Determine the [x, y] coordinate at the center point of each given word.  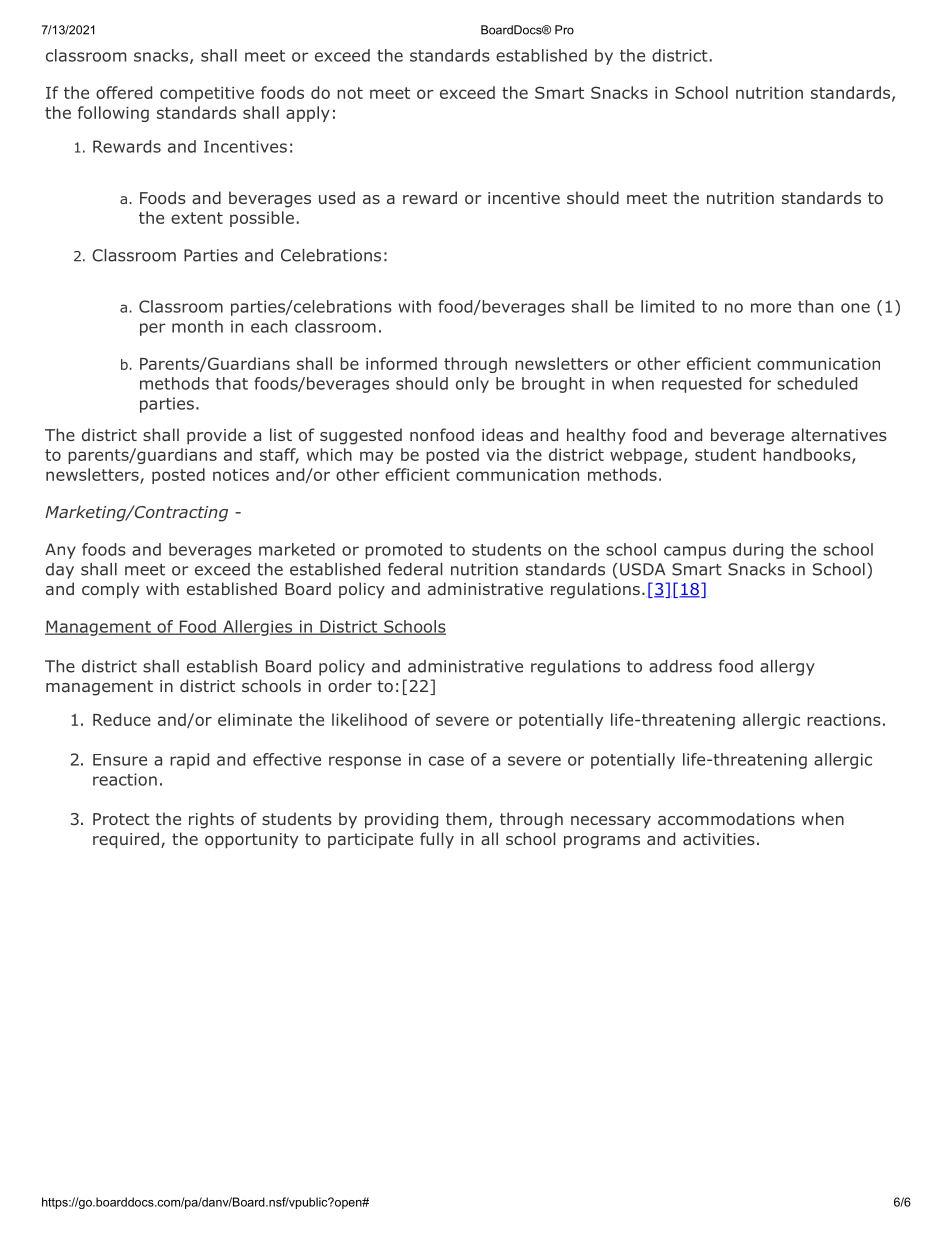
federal [415, 569]
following [113, 114]
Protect [121, 819]
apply [308, 114]
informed [401, 363]
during [758, 551]
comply [110, 590]
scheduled [817, 383]
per [153, 329]
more [771, 308]
